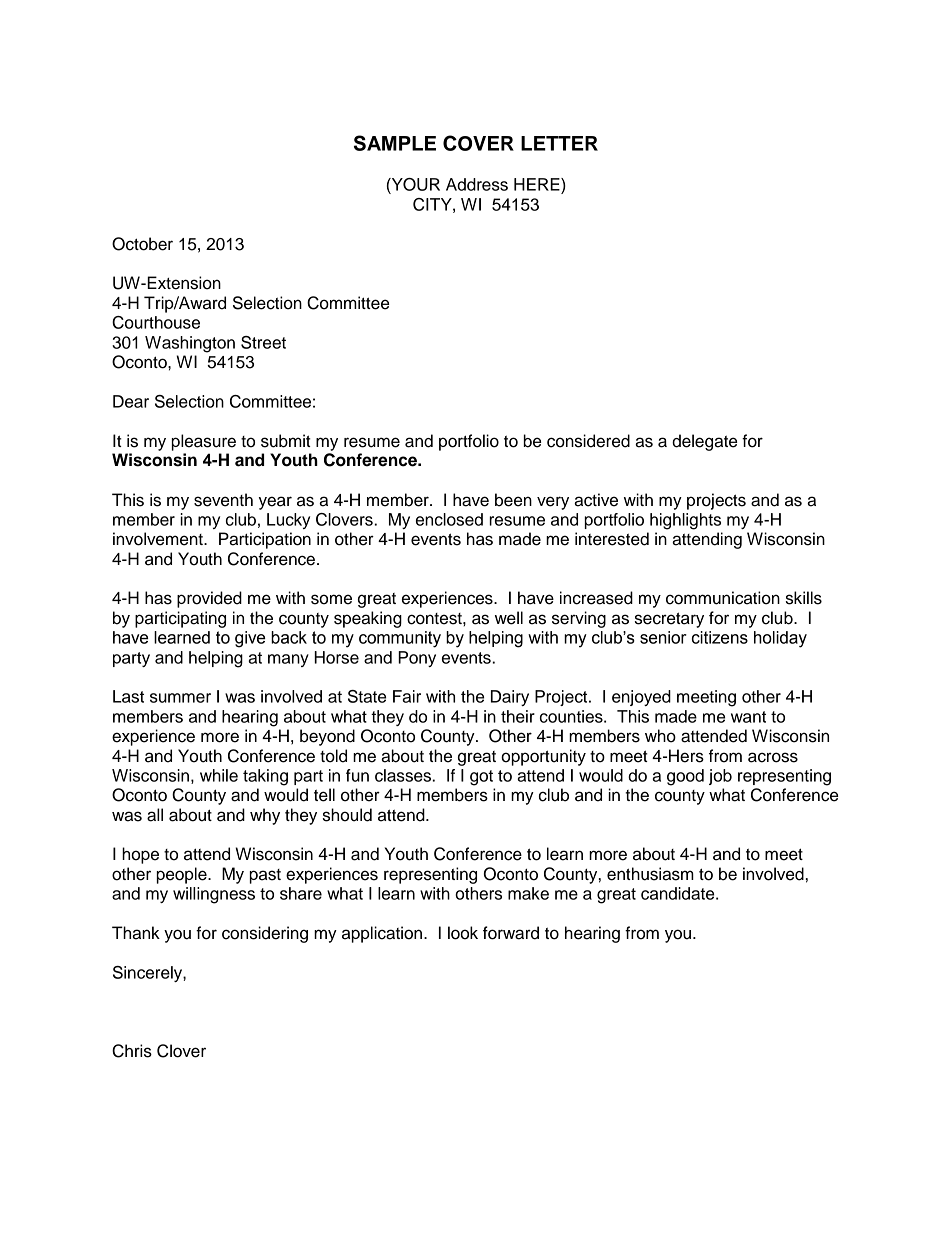 The width and height of the screenshot is (952, 1233). What do you see at coordinates (748, 717) in the screenshot?
I see `want` at bounding box center [748, 717].
